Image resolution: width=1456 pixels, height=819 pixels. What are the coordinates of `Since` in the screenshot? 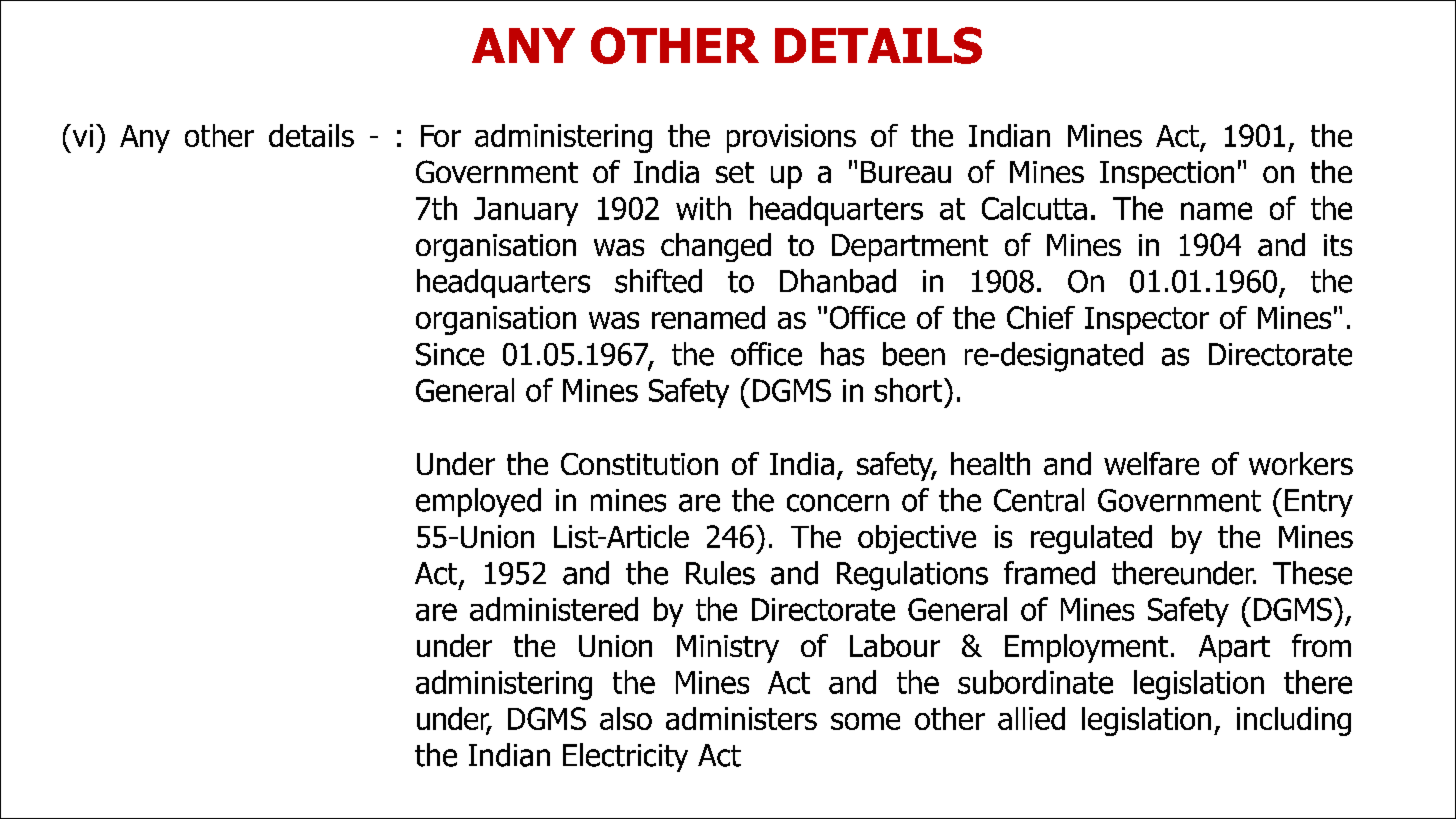 It's located at (450, 354).
